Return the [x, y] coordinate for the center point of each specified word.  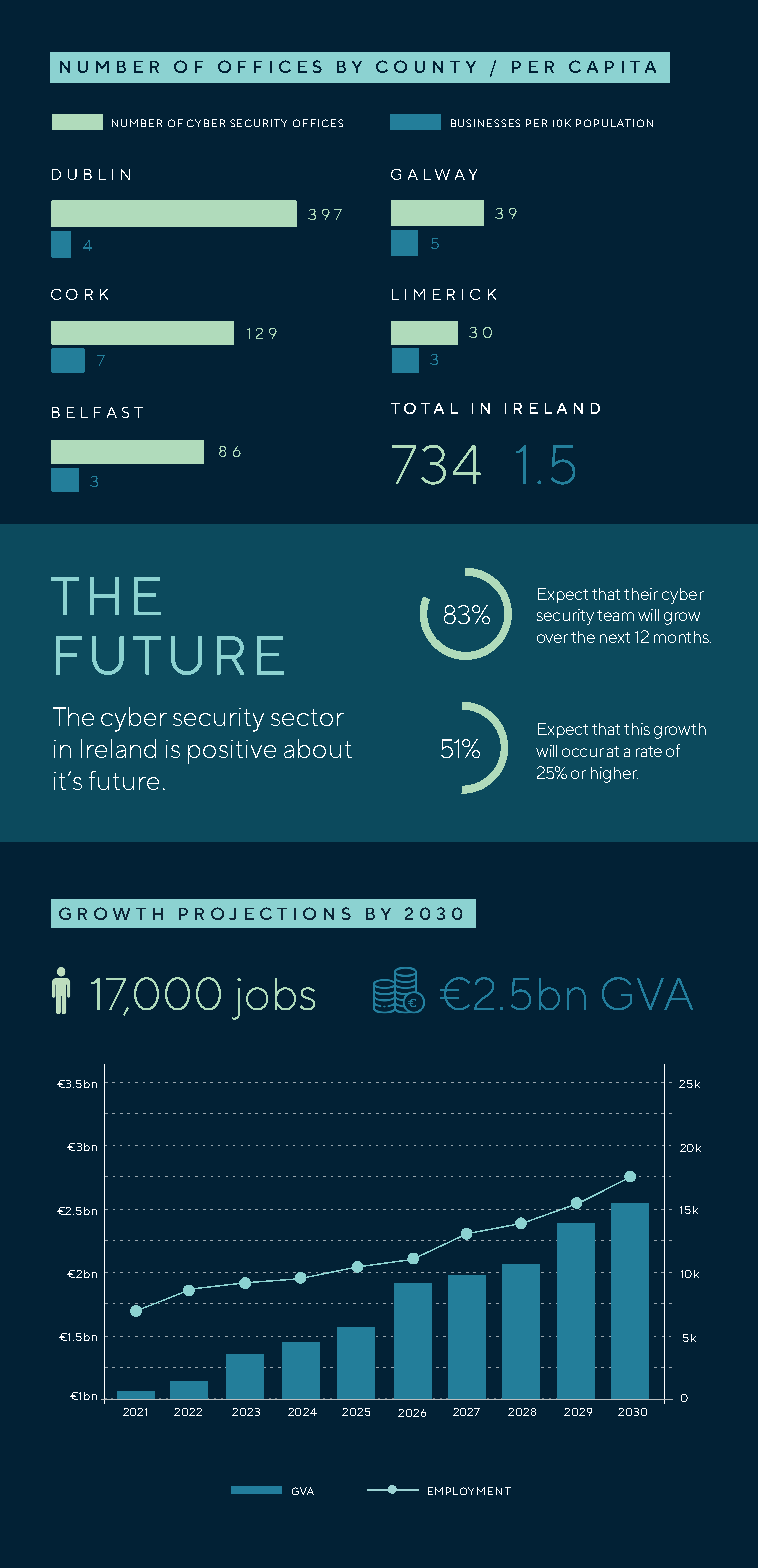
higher [614, 775]
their [641, 594]
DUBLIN [91, 174]
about [318, 748]
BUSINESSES [485, 123]
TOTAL [424, 408]
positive [232, 752]
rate [649, 751]
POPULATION [614, 123]
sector [307, 717]
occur [583, 752]
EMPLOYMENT [469, 1491]
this [637, 729]
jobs [273, 999]
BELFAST [97, 412]
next [615, 637]
